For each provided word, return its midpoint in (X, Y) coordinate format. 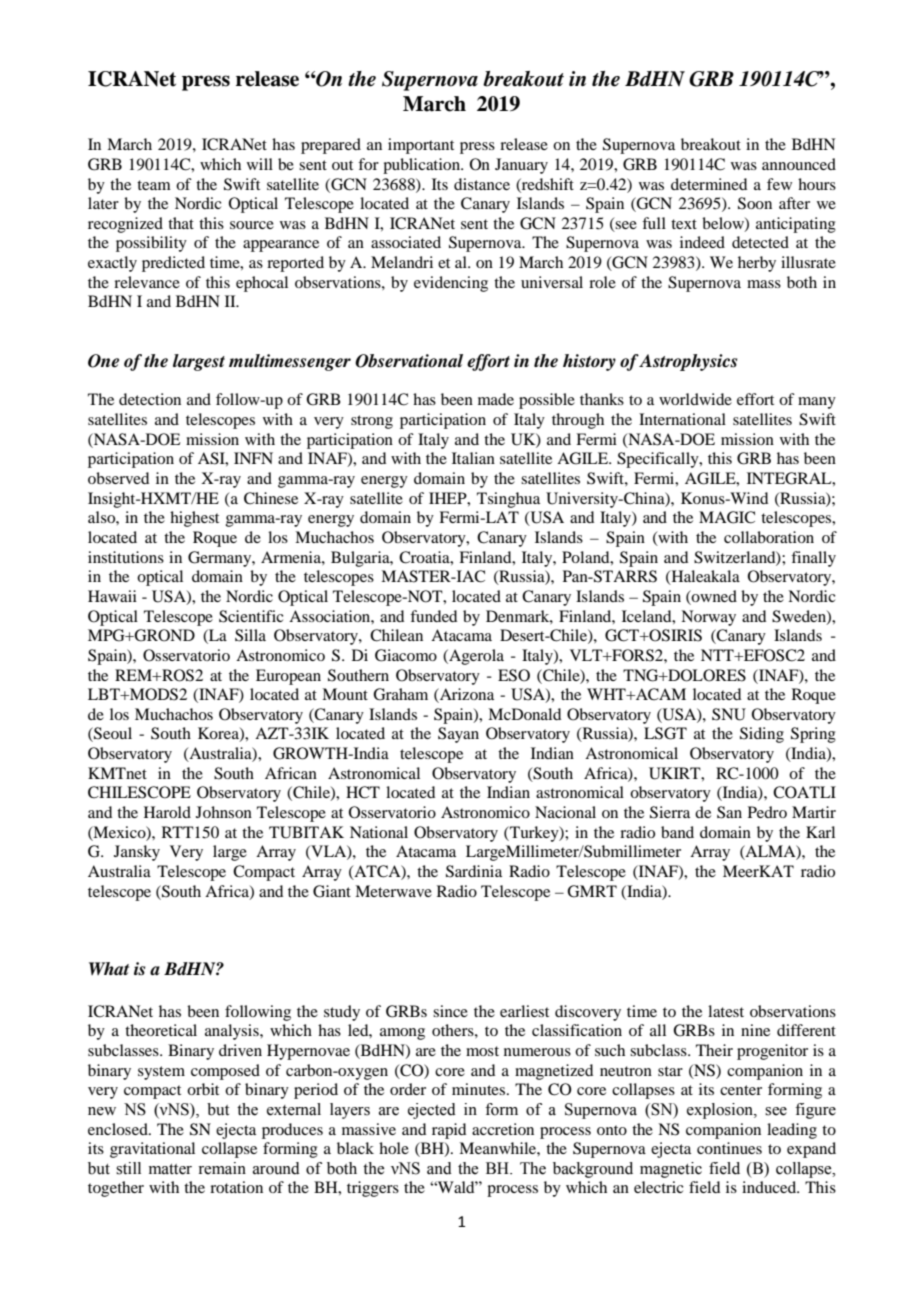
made (496, 399)
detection (150, 399)
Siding (762, 735)
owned (713, 597)
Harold (167, 812)
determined (709, 184)
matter (170, 1169)
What (109, 969)
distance (482, 184)
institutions (126, 557)
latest (726, 1011)
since (450, 1011)
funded (433, 616)
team (154, 185)
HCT (363, 792)
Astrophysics (688, 362)
